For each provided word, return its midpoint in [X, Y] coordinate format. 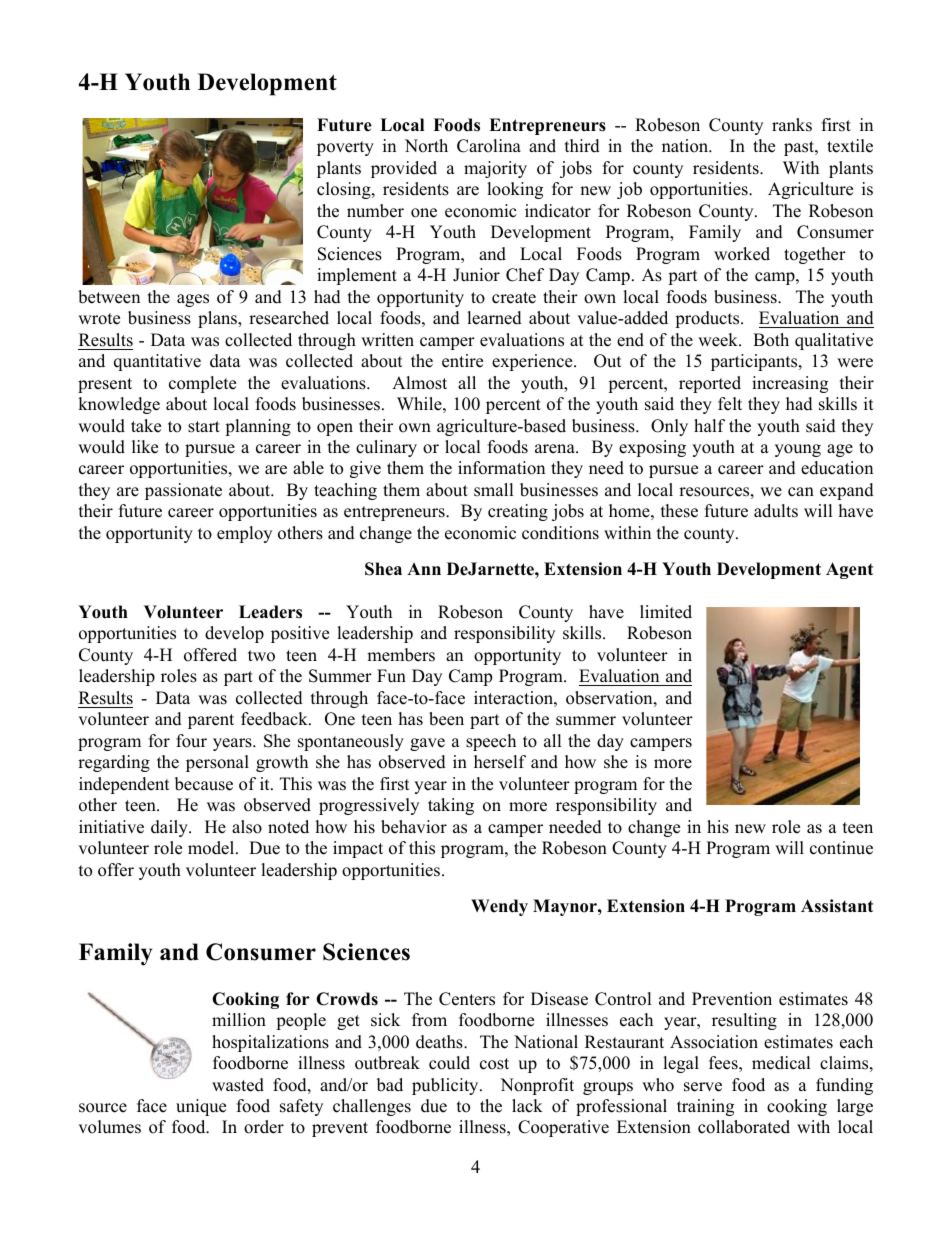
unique [201, 1107]
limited [666, 612]
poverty [345, 148]
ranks [792, 125]
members [401, 655]
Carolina [489, 146]
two [261, 656]
